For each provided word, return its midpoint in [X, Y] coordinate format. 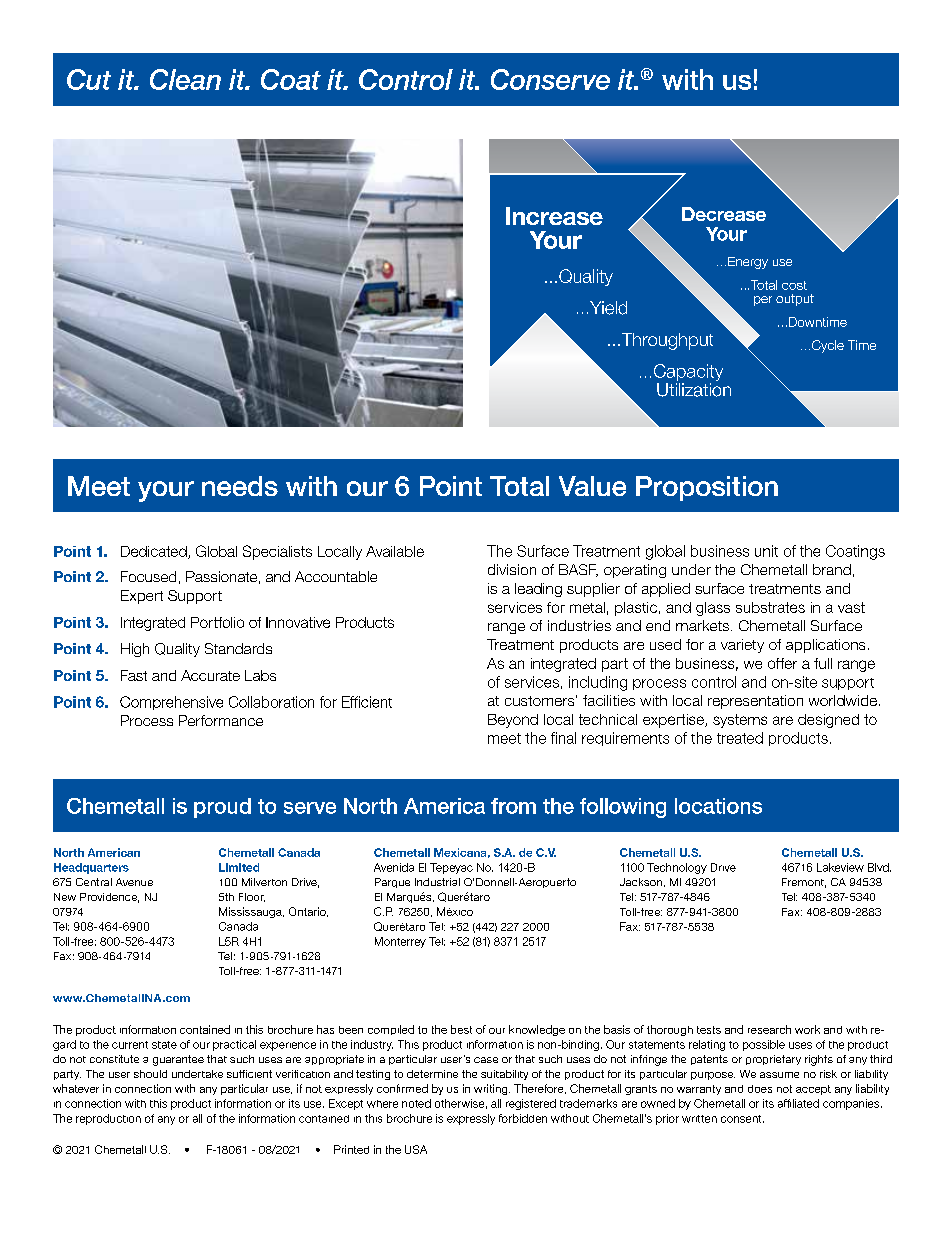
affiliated [798, 1103]
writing [492, 1089]
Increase [554, 216]
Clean [185, 79]
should [150, 1074]
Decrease [724, 214]
